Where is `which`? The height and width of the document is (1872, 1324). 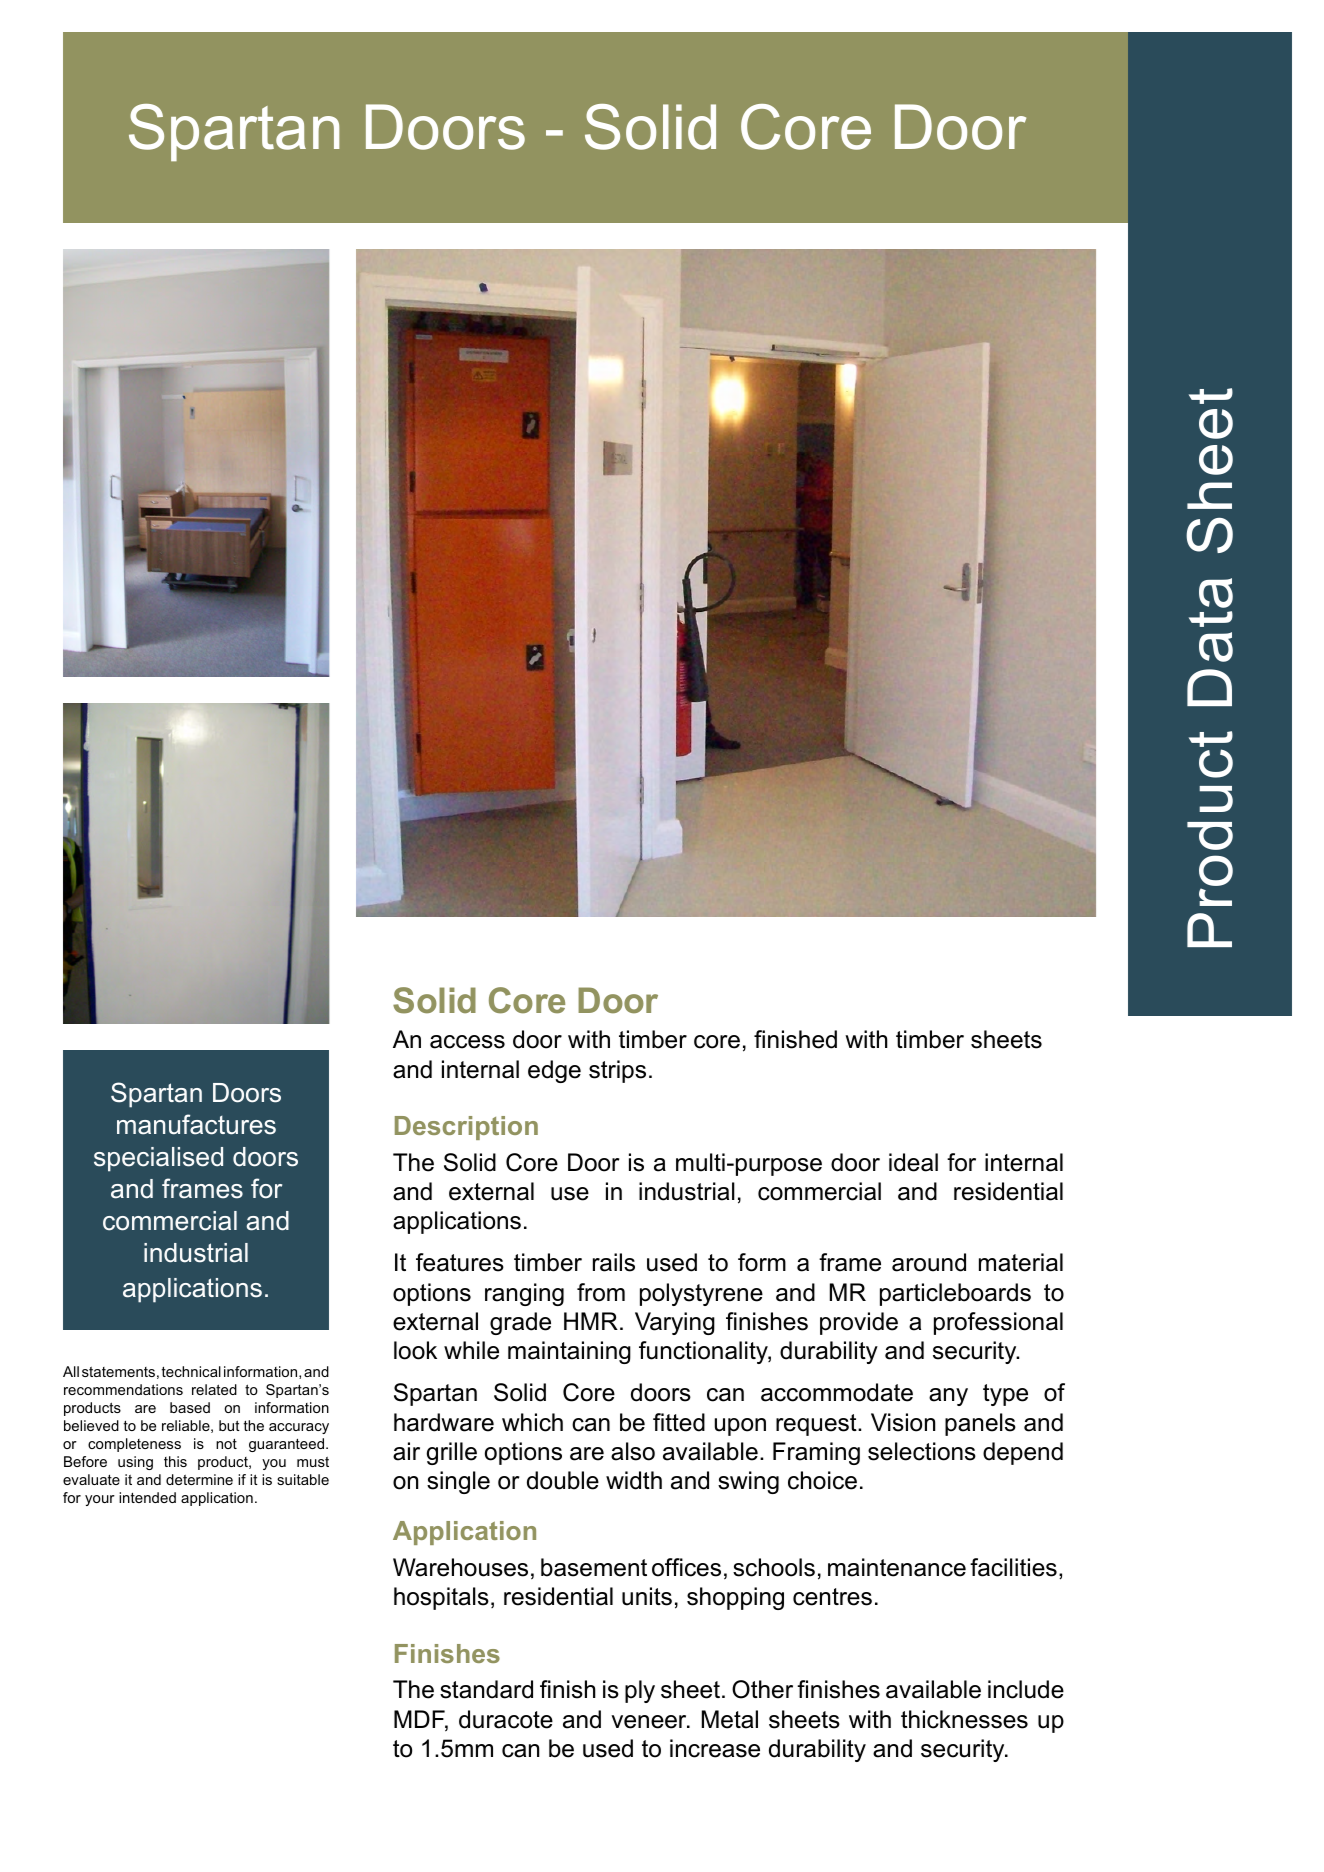 which is located at coordinates (532, 1422).
